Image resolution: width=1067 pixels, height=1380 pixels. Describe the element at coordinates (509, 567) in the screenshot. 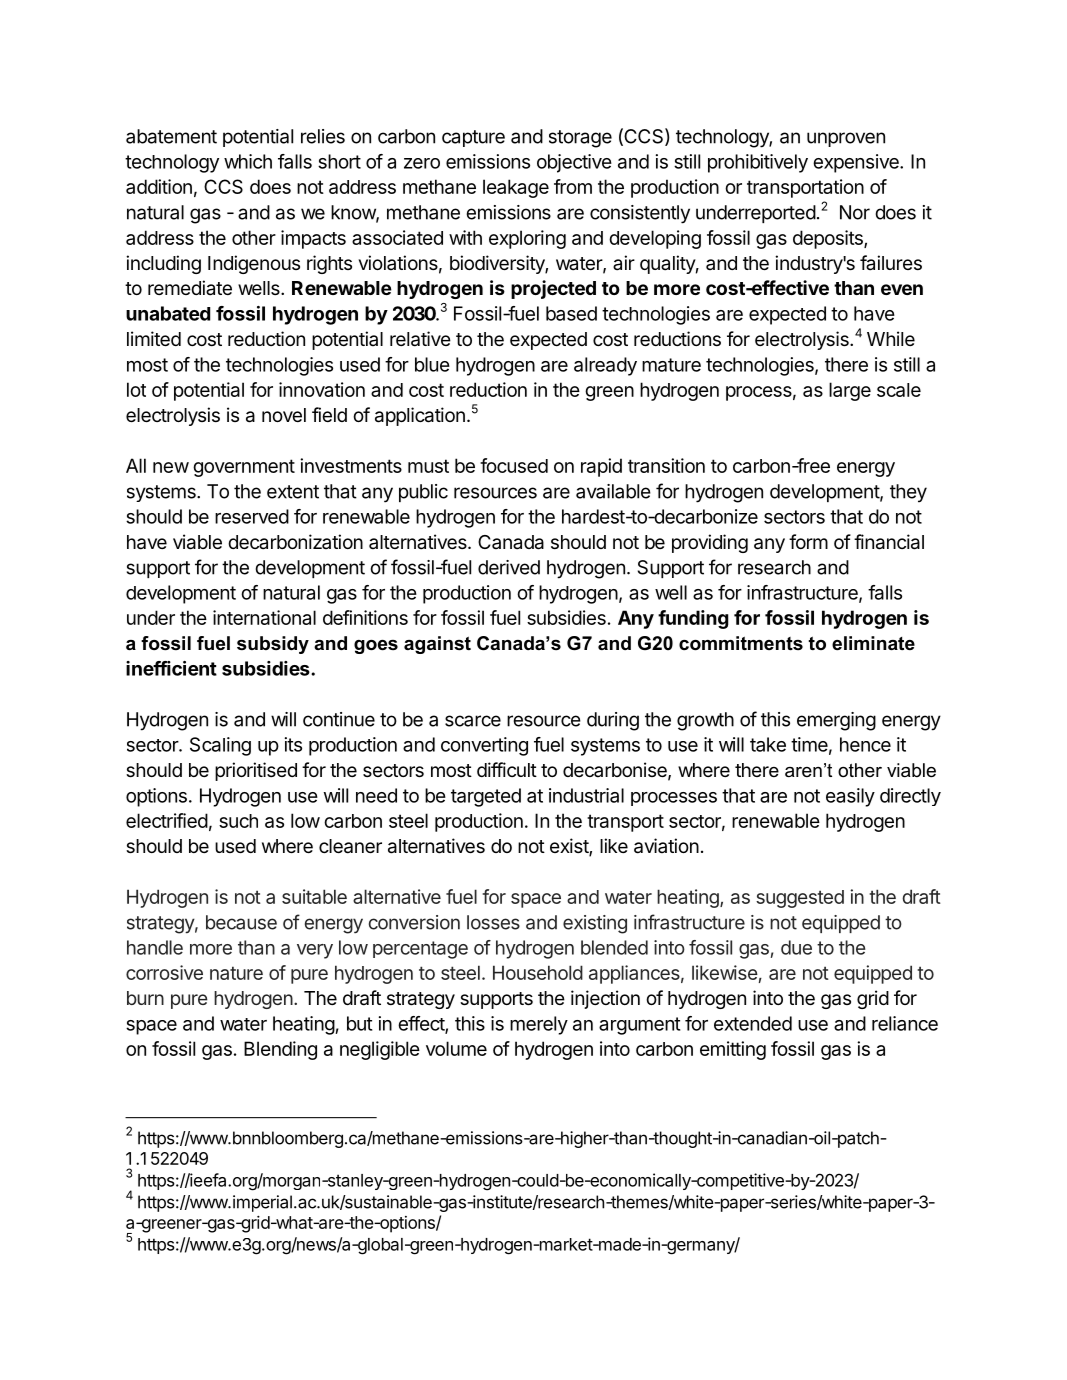

I see `derived` at that location.
